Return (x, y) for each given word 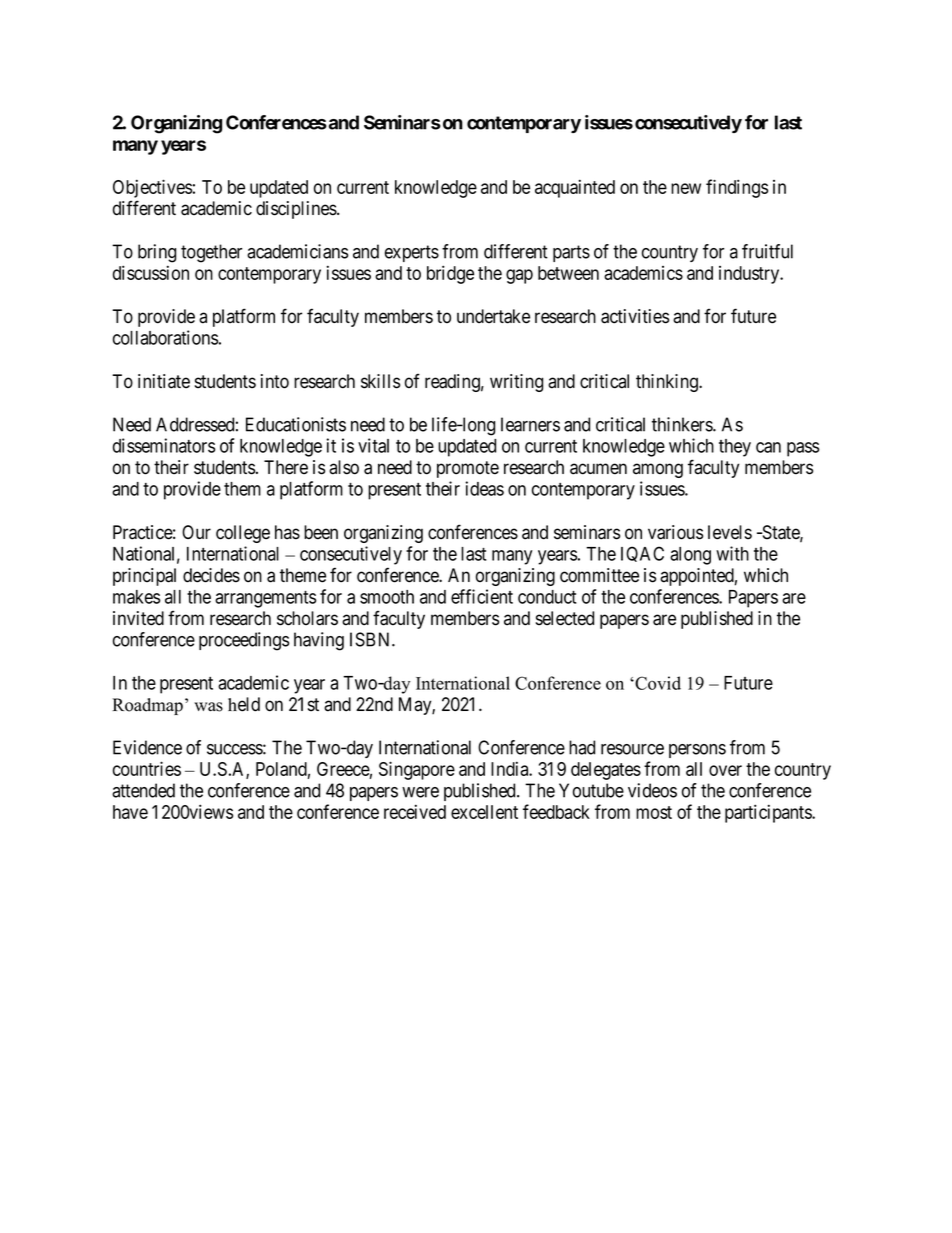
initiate (164, 381)
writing (516, 383)
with (732, 553)
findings (737, 188)
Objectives (152, 188)
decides (211, 575)
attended (143, 790)
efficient (482, 596)
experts (412, 253)
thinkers (683, 424)
